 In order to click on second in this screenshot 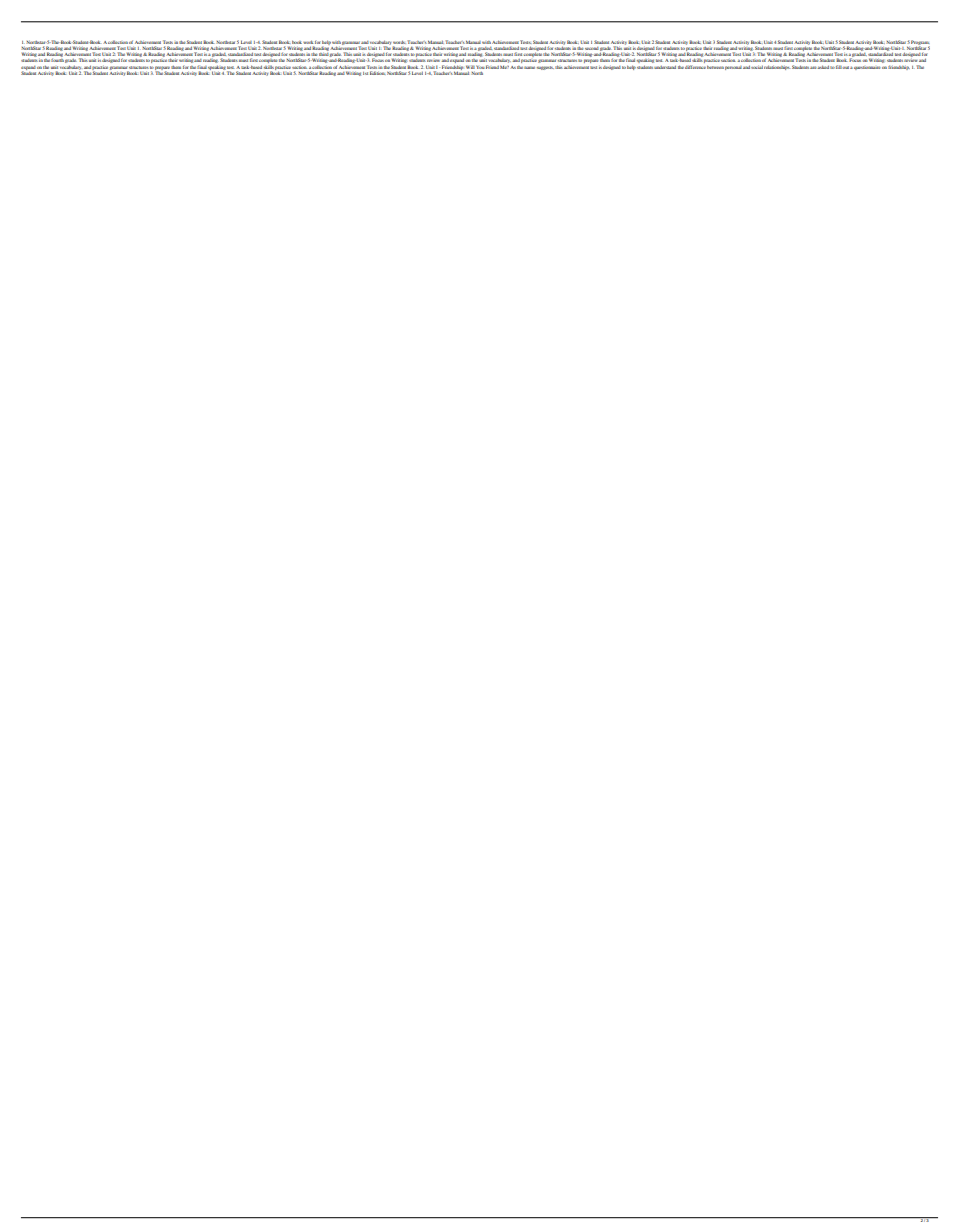, I will do `click(591, 48)`.
